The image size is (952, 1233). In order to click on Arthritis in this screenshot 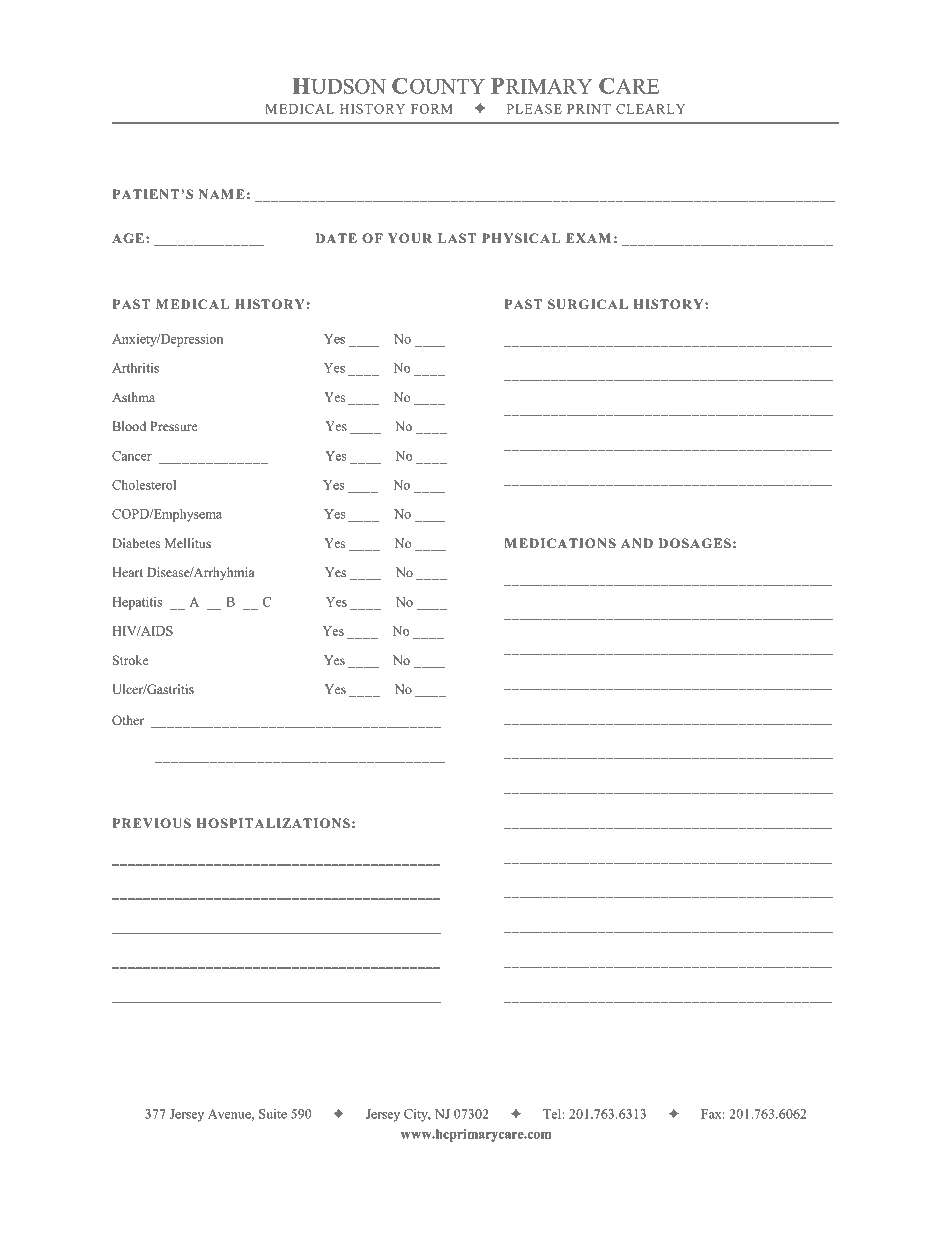, I will do `click(135, 368)`.
